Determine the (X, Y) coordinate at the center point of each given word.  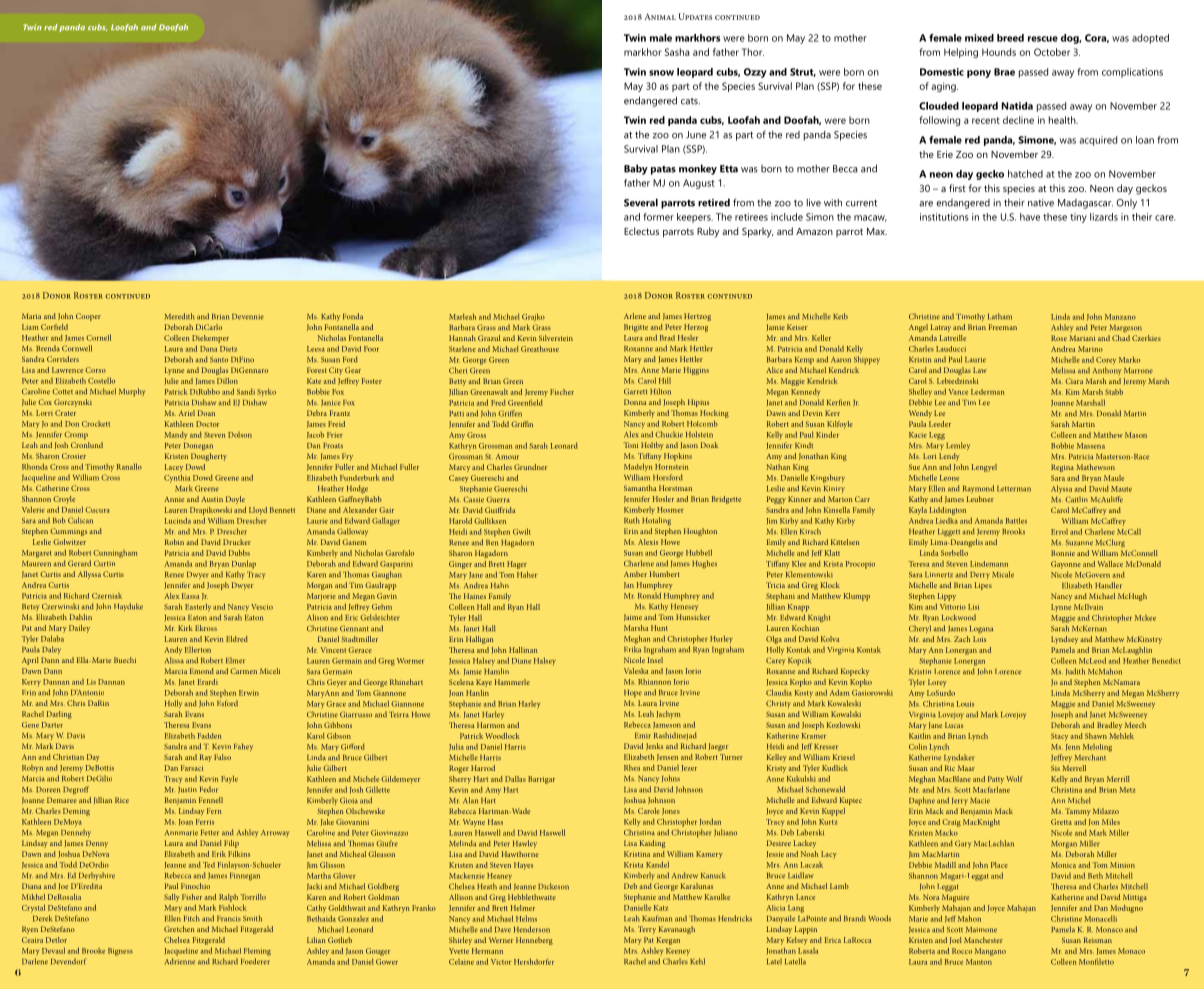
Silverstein (556, 338)
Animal (660, 16)
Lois (979, 639)
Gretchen (179, 929)
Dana (208, 349)
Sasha (677, 52)
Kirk (185, 628)
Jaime (633, 617)
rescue (1043, 39)
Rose (1059, 338)
